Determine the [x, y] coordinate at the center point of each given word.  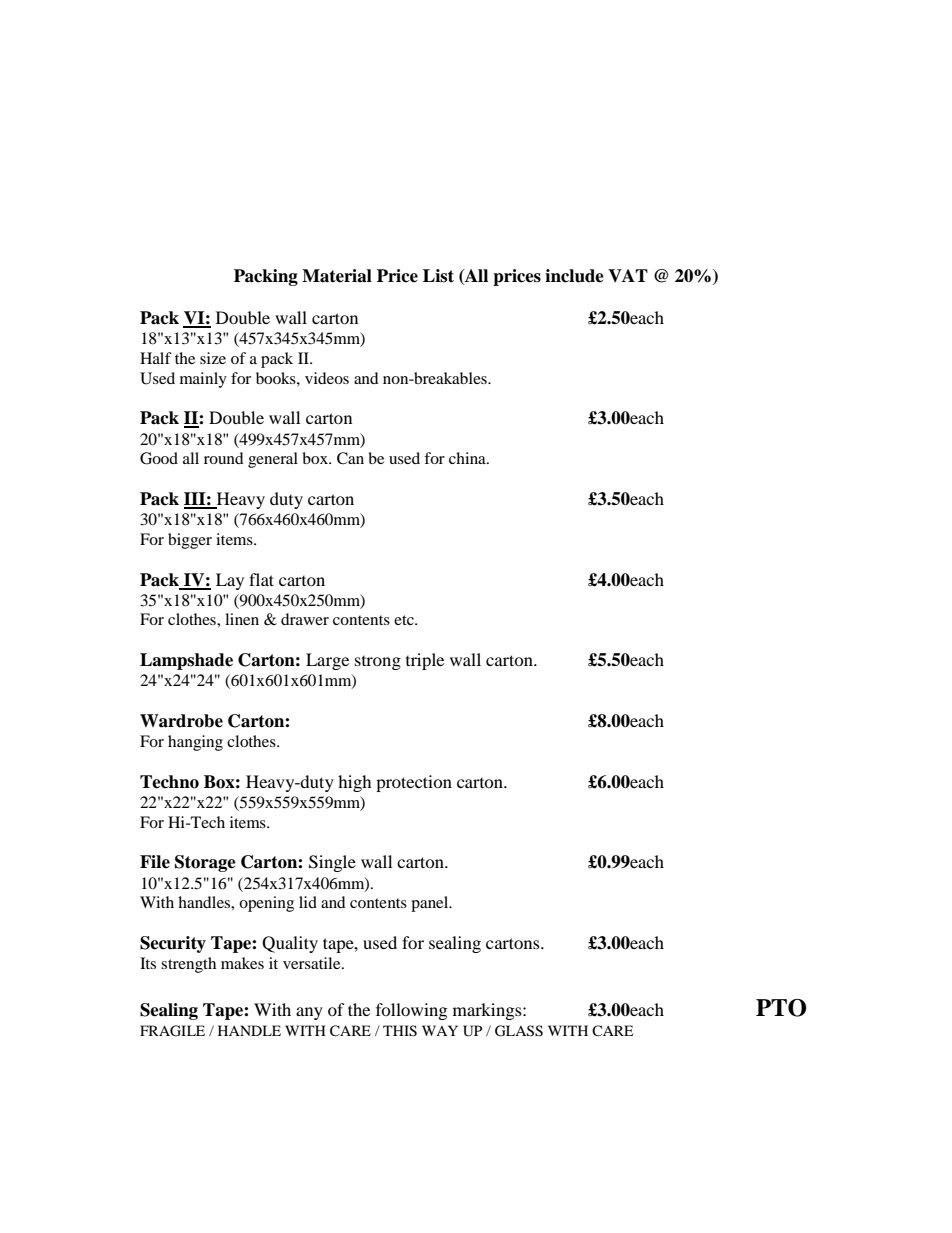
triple [425, 661]
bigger [190, 541]
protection [414, 783]
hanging [195, 743]
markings [488, 1011]
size [213, 358]
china [468, 458]
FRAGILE [172, 1031]
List [438, 276]
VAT [628, 275]
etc [405, 620]
